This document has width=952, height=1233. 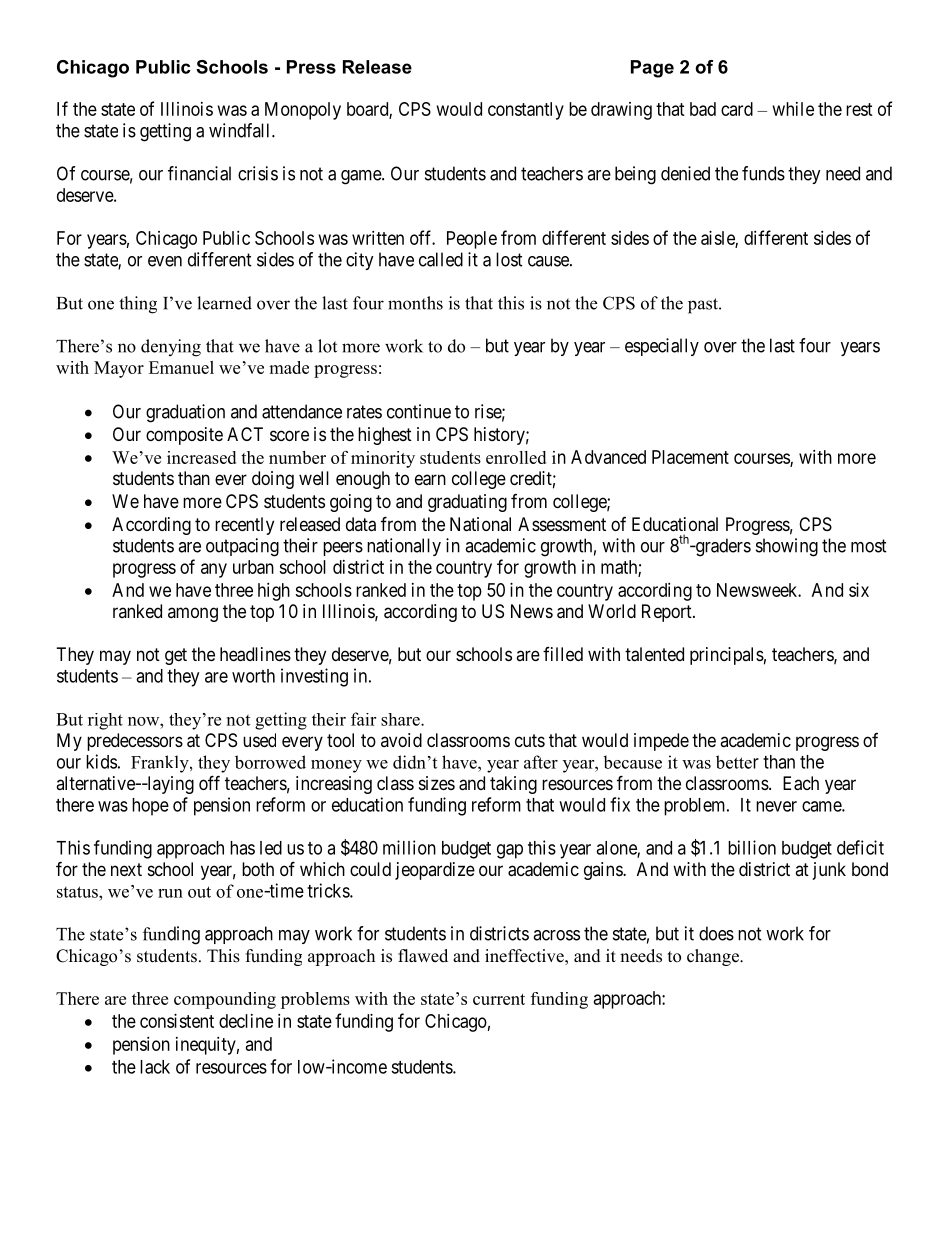 I want to click on came, so click(x=822, y=806).
